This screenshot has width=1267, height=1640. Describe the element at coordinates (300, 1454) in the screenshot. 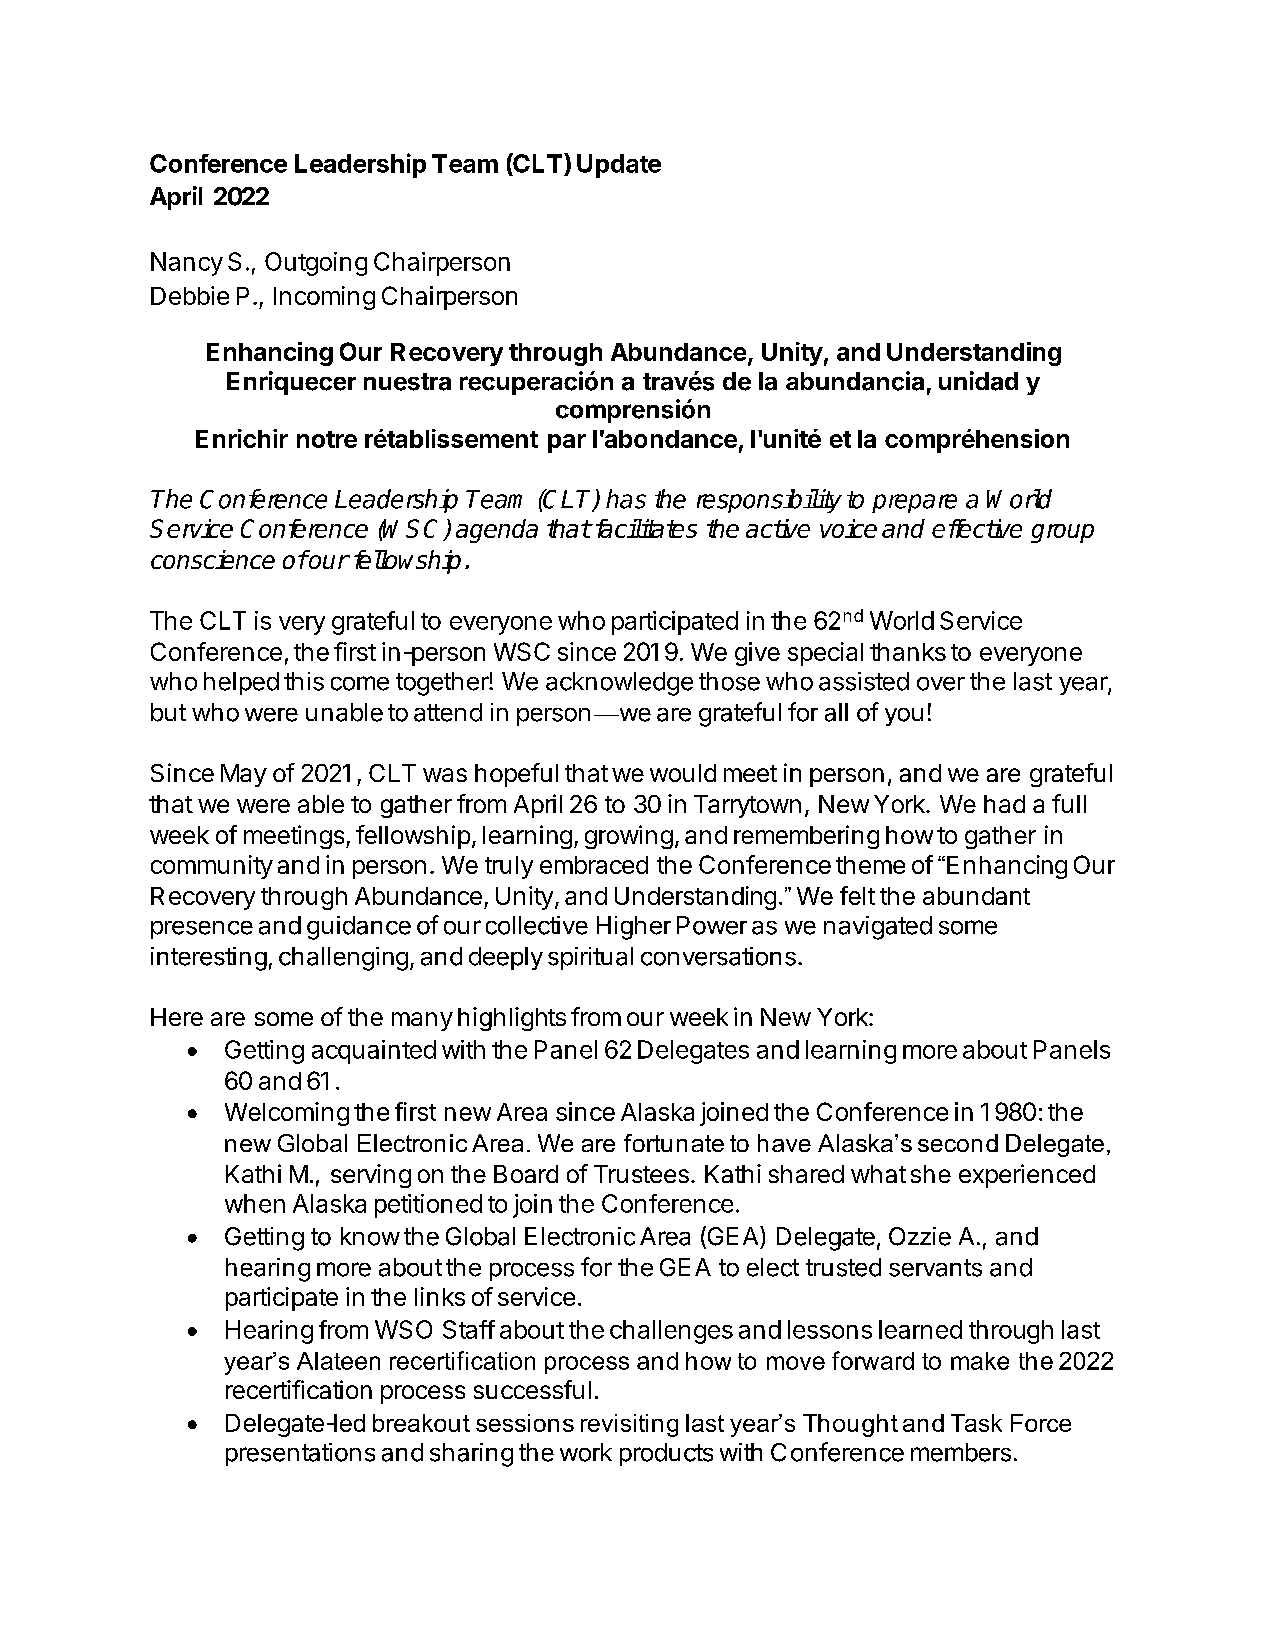

I see `presentations` at that location.
